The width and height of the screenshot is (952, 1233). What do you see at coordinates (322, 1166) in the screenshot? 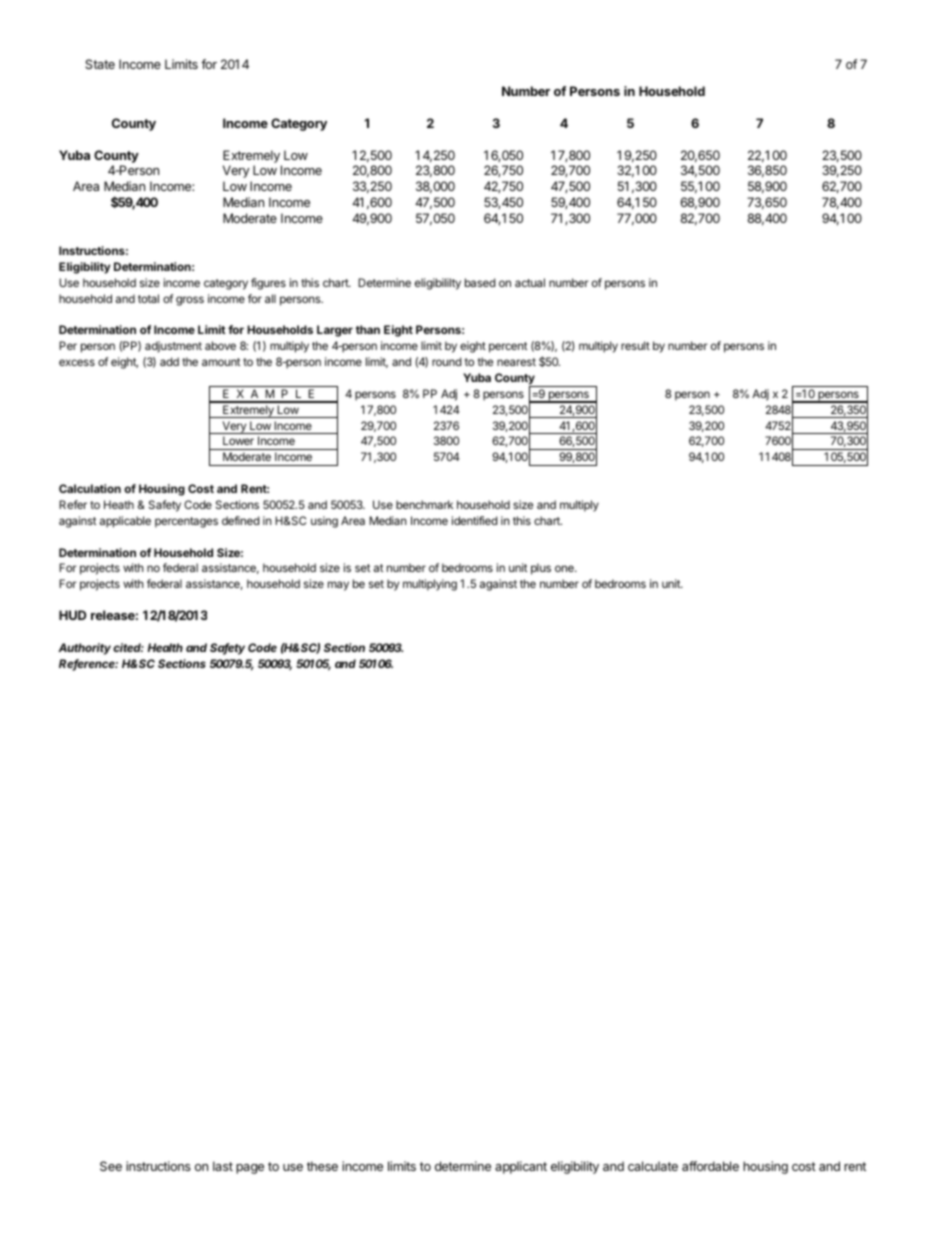
I see `these` at bounding box center [322, 1166].
